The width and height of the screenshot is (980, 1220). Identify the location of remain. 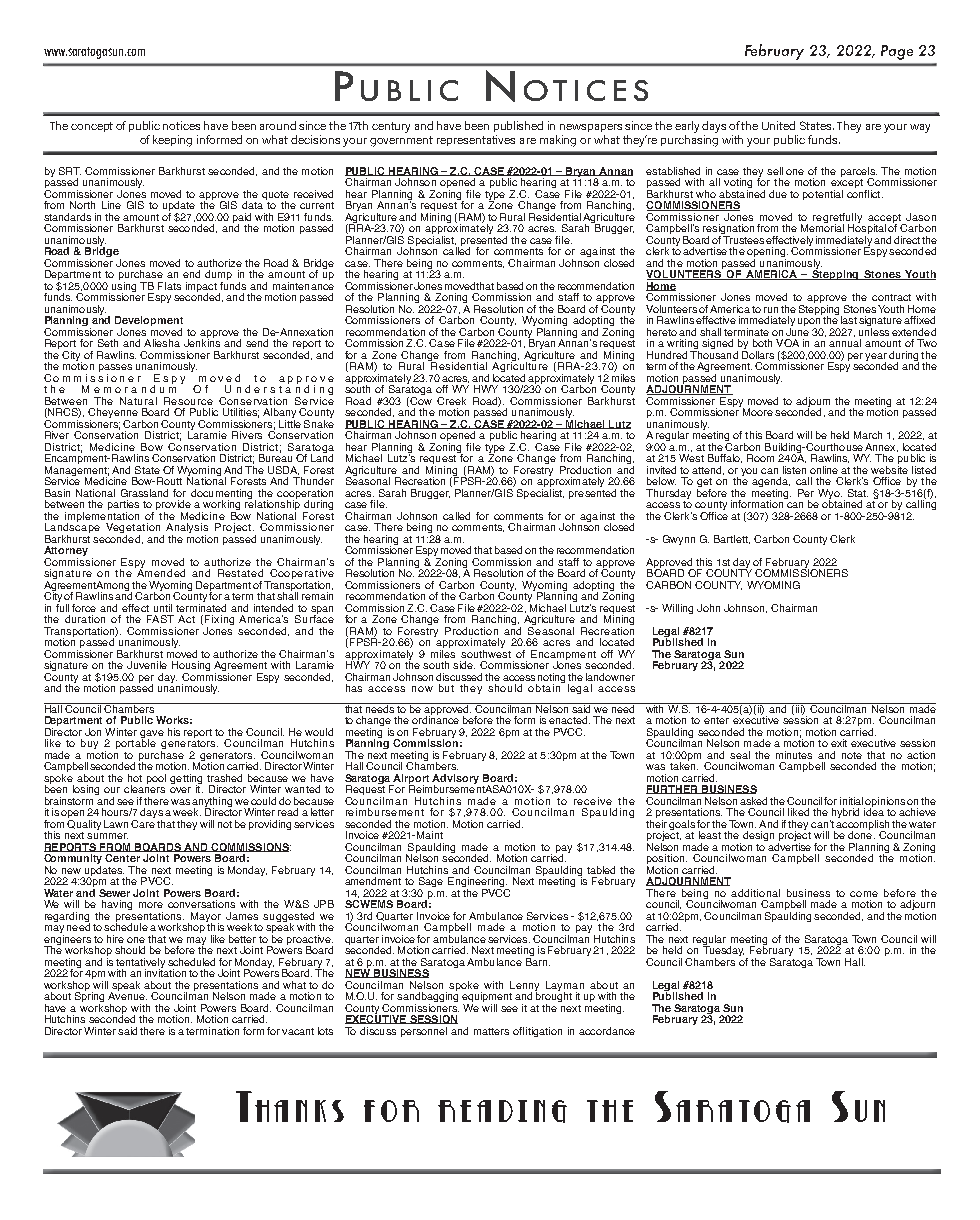
(317, 596).
